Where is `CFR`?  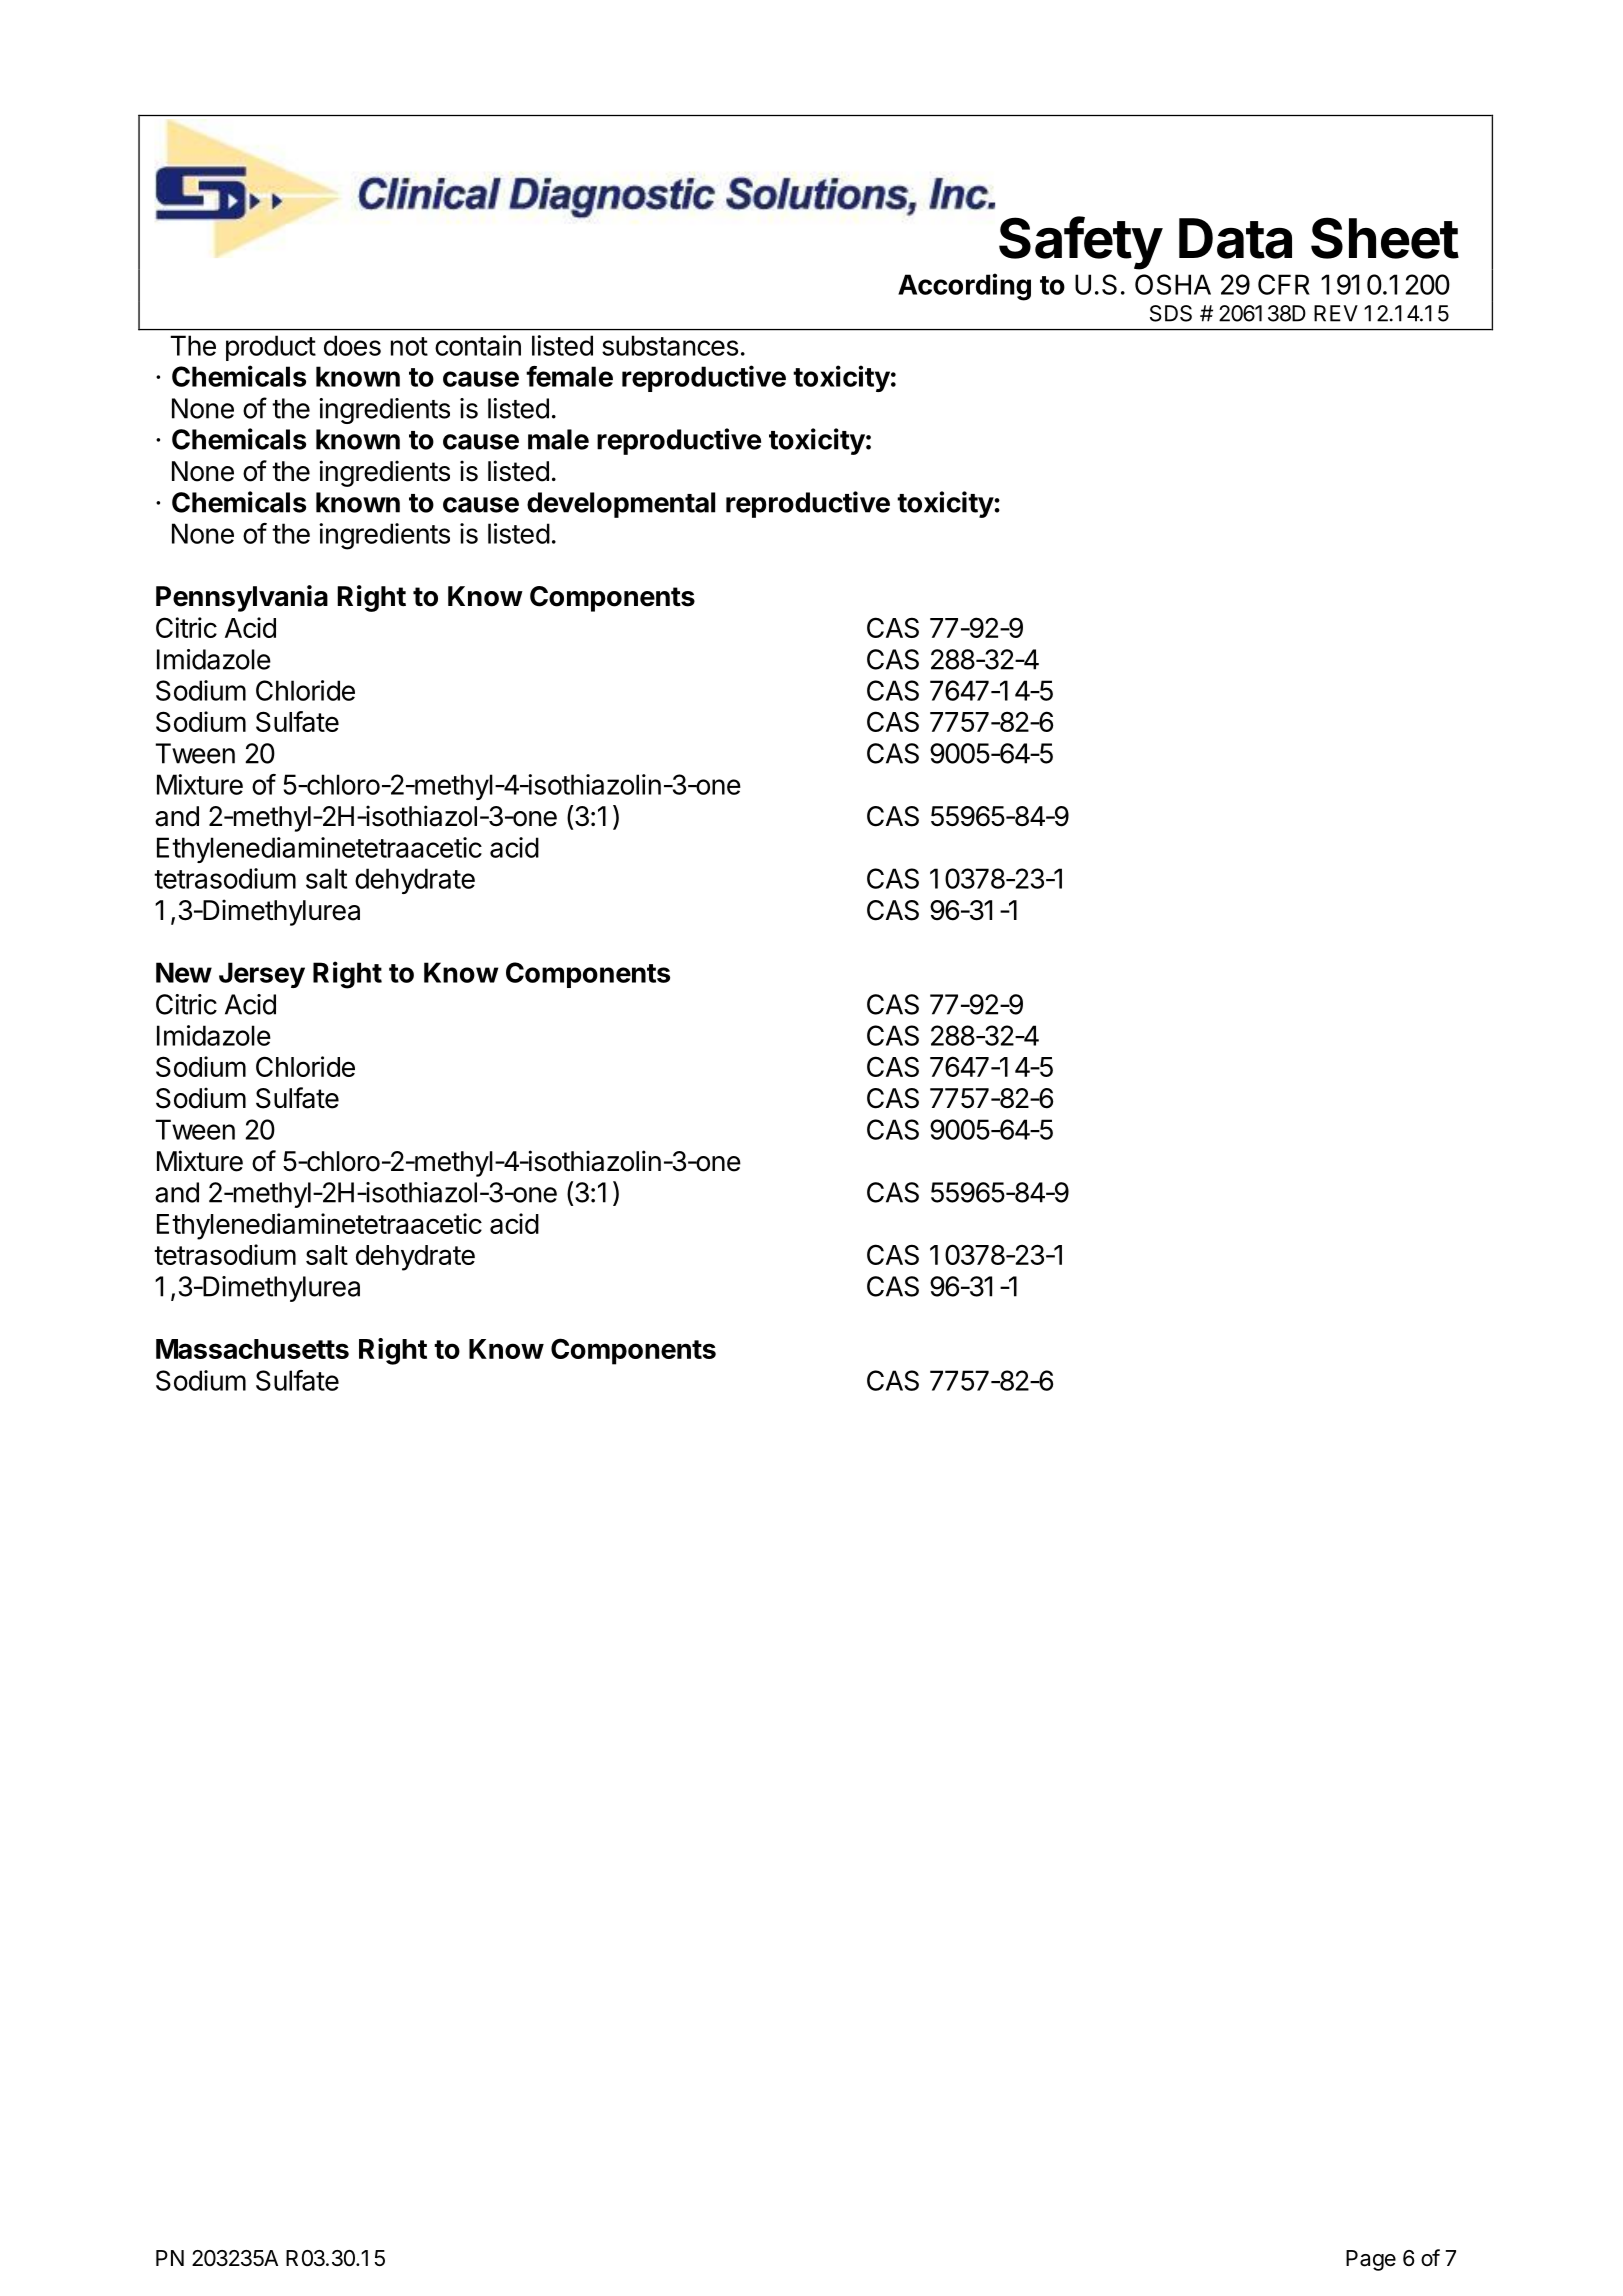
CFR is located at coordinates (1284, 284).
